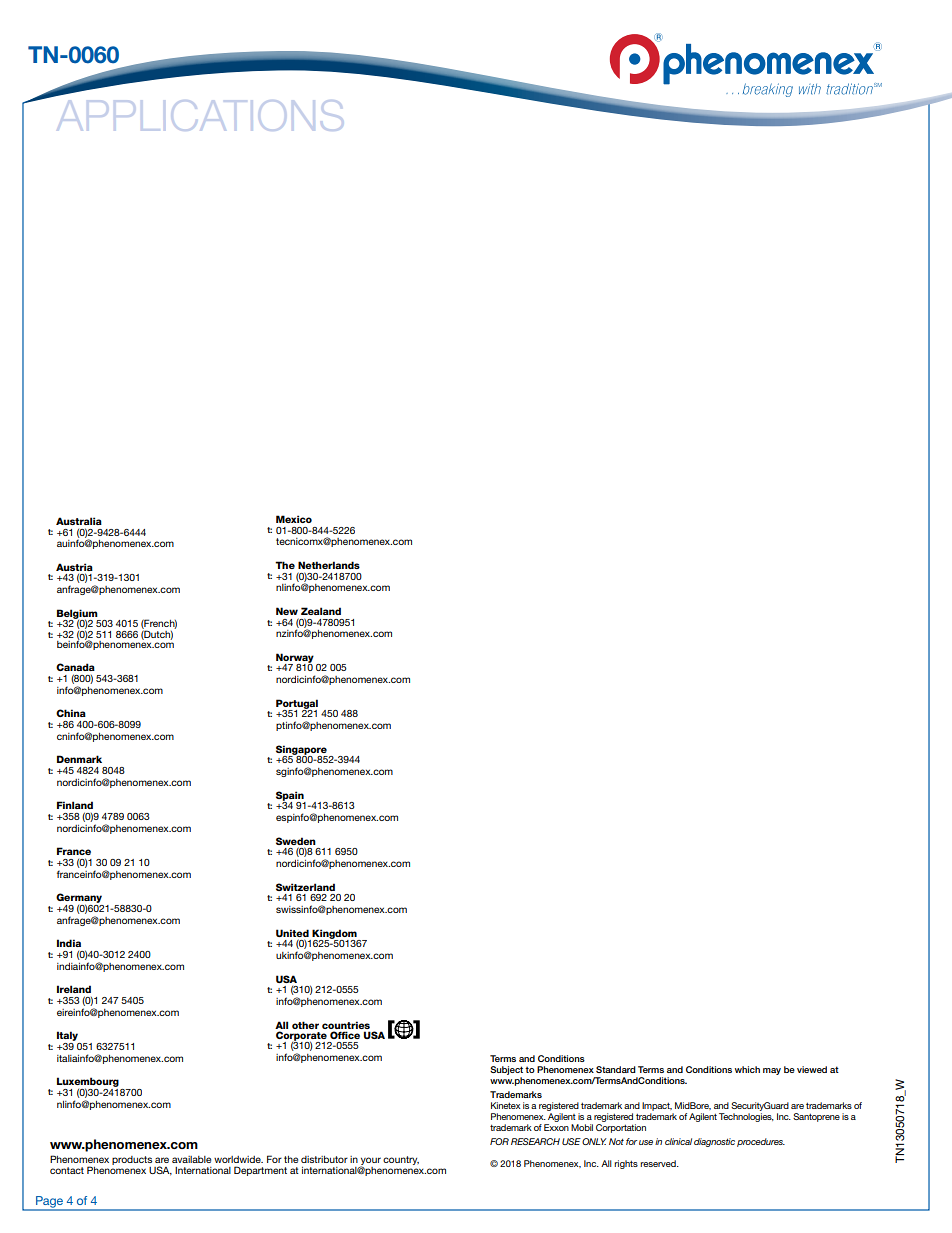  I want to click on Mexico, so click(294, 519).
